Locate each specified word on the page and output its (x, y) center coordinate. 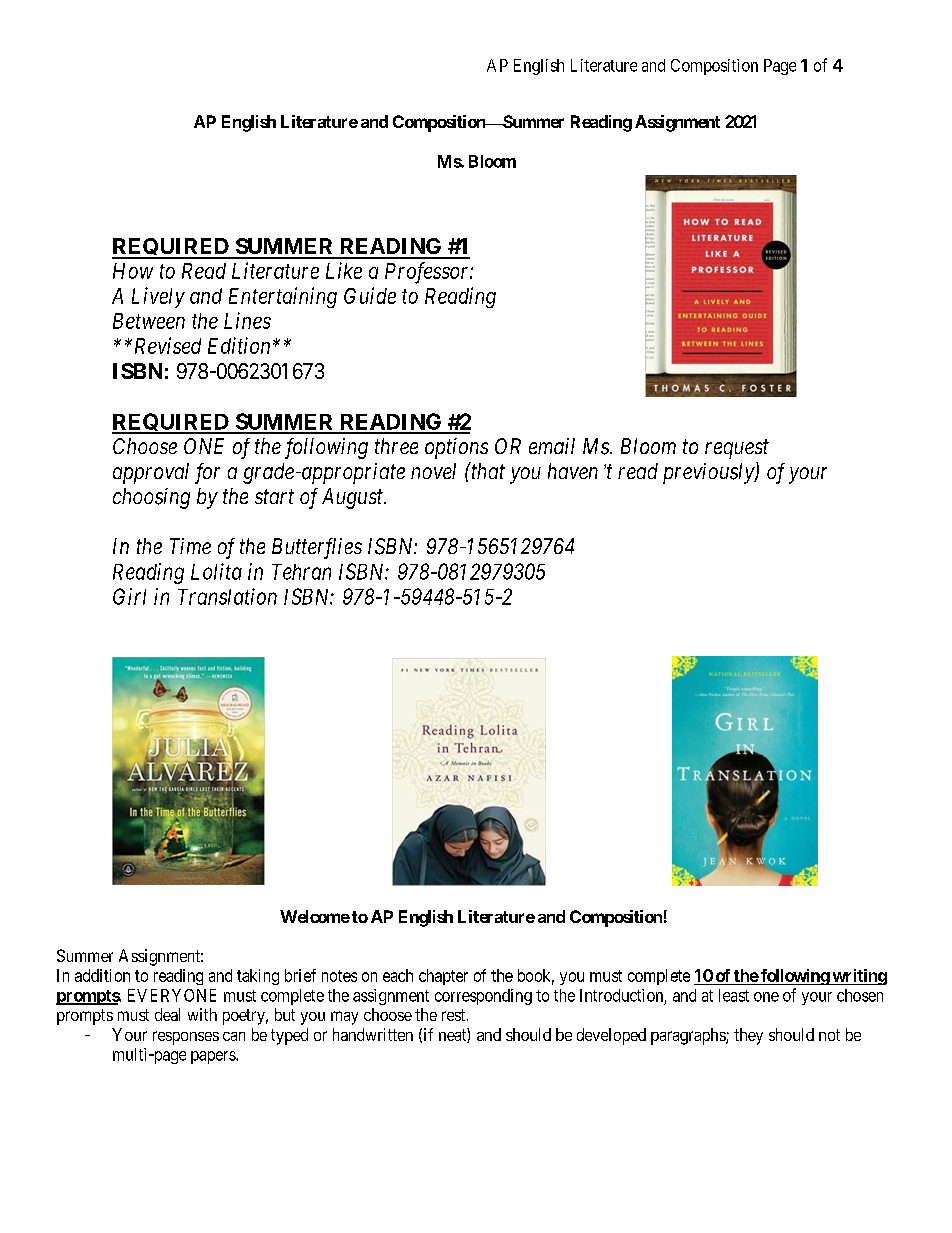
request (737, 449)
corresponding (483, 997)
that (487, 470)
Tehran (301, 572)
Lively (158, 297)
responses (186, 1038)
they (748, 1036)
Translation (227, 596)
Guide (370, 295)
